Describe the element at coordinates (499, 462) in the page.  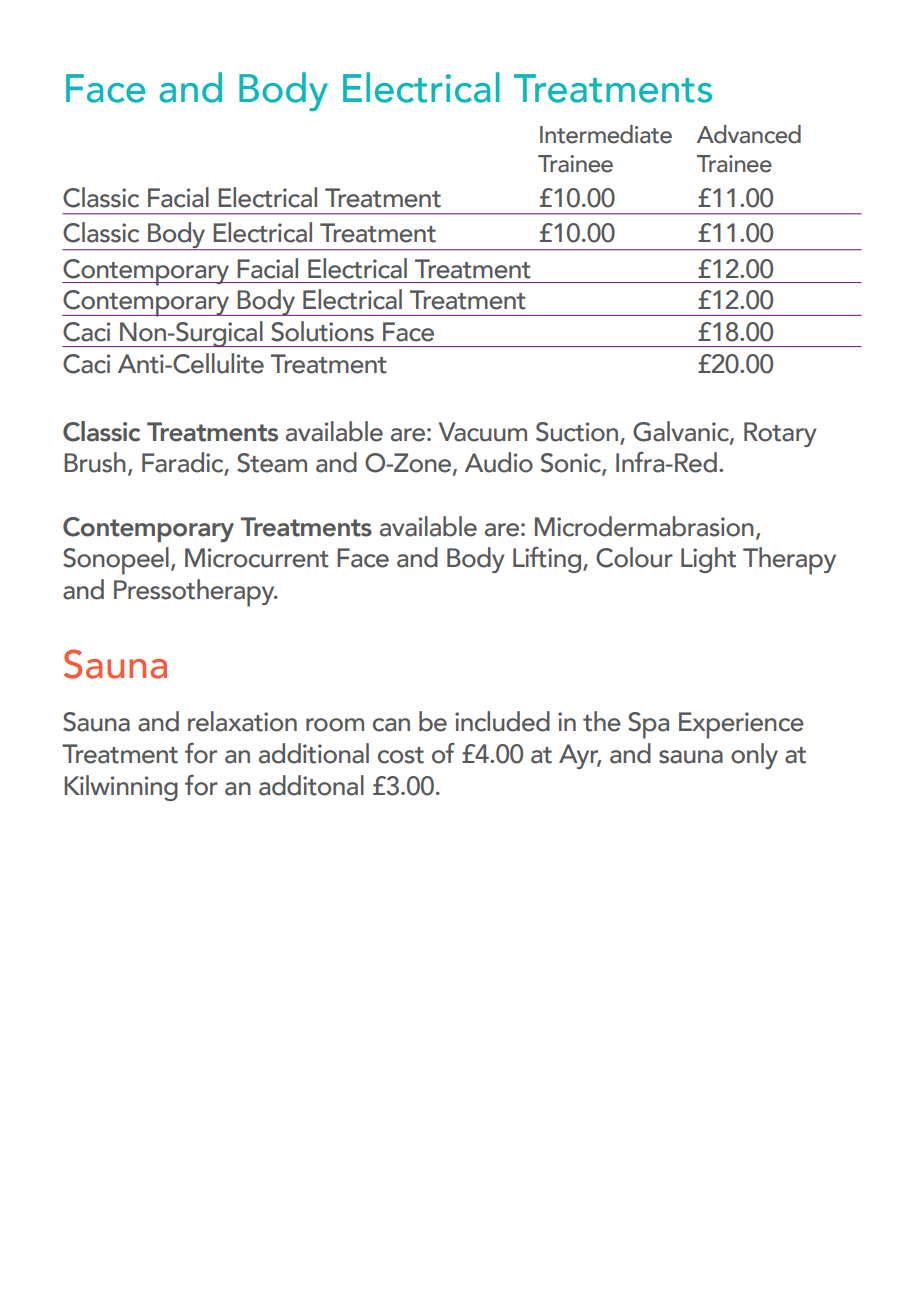
I see `Audio` at that location.
